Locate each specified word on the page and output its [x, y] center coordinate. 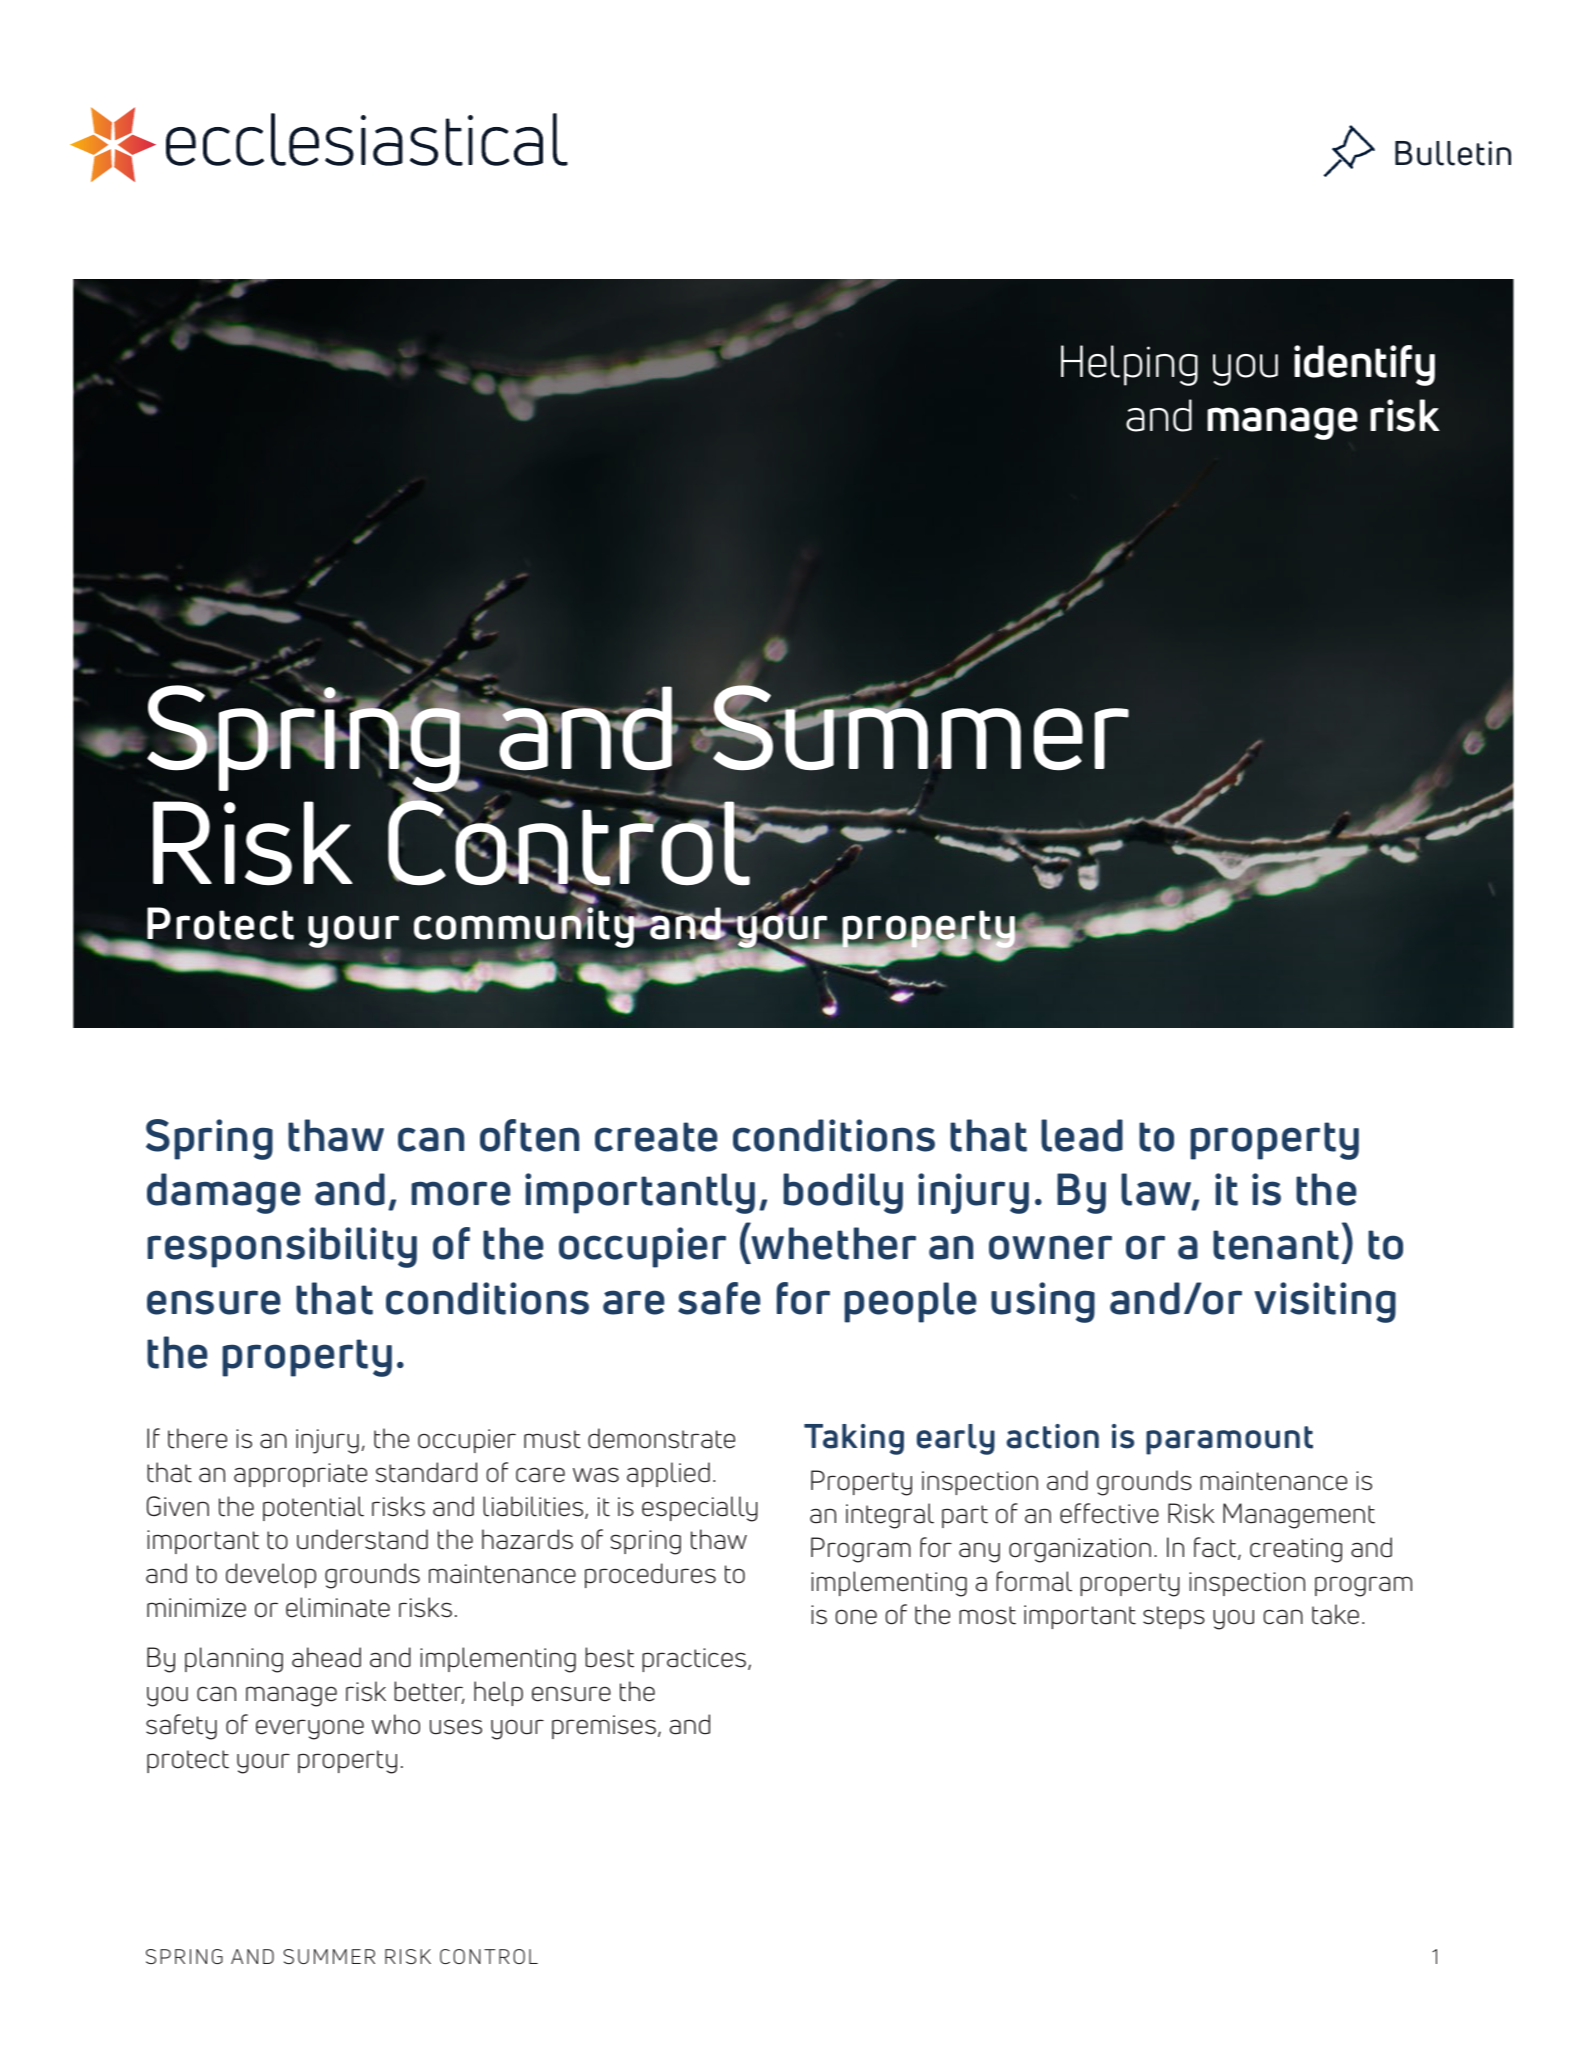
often [529, 1135]
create [656, 1137]
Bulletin [1453, 153]
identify [1364, 365]
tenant [1276, 1245]
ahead [326, 1657]
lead [1082, 1135]
